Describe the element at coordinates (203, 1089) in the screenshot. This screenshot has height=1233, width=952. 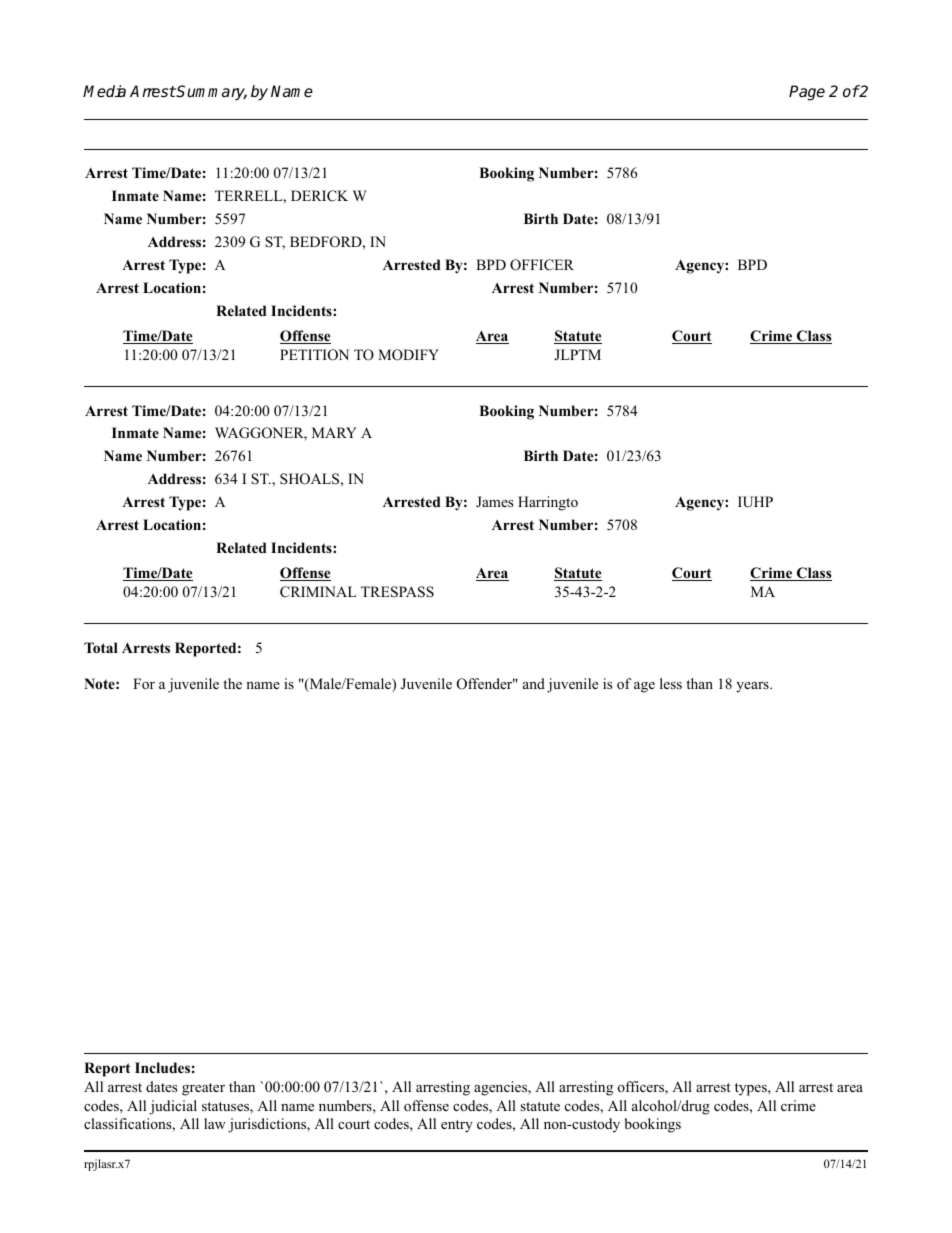
I see `greater` at that location.
